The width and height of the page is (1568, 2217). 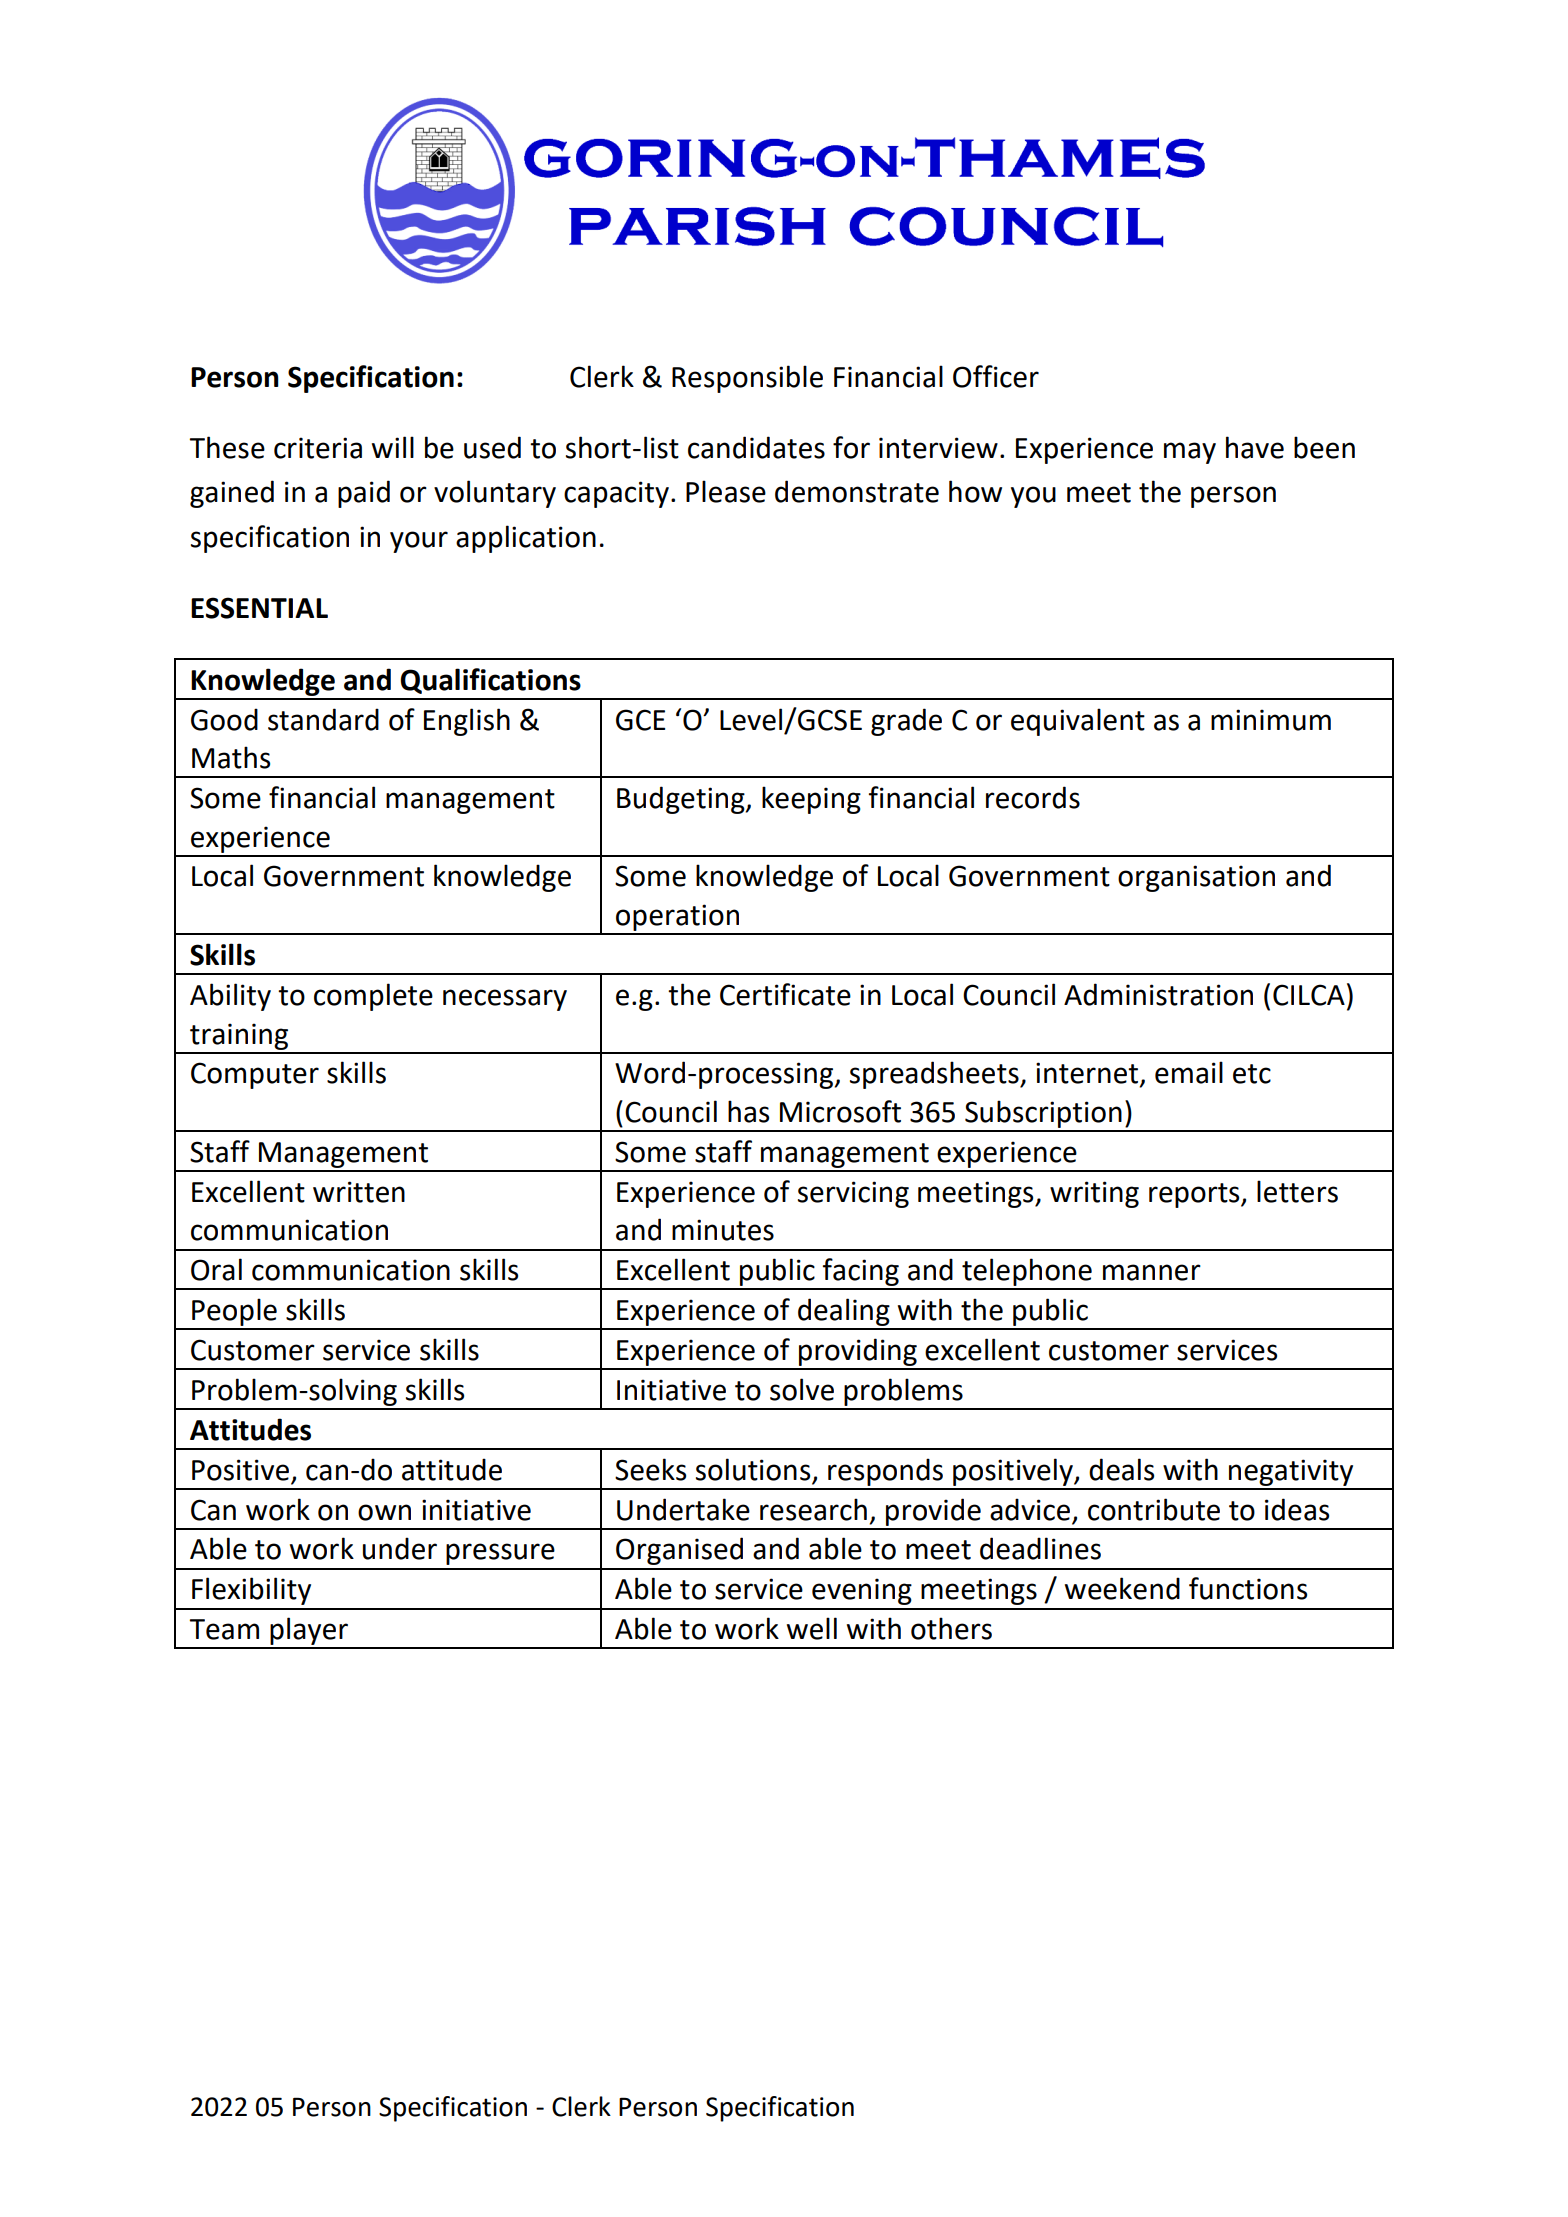 What do you see at coordinates (224, 1629) in the page?
I see `Team` at bounding box center [224, 1629].
